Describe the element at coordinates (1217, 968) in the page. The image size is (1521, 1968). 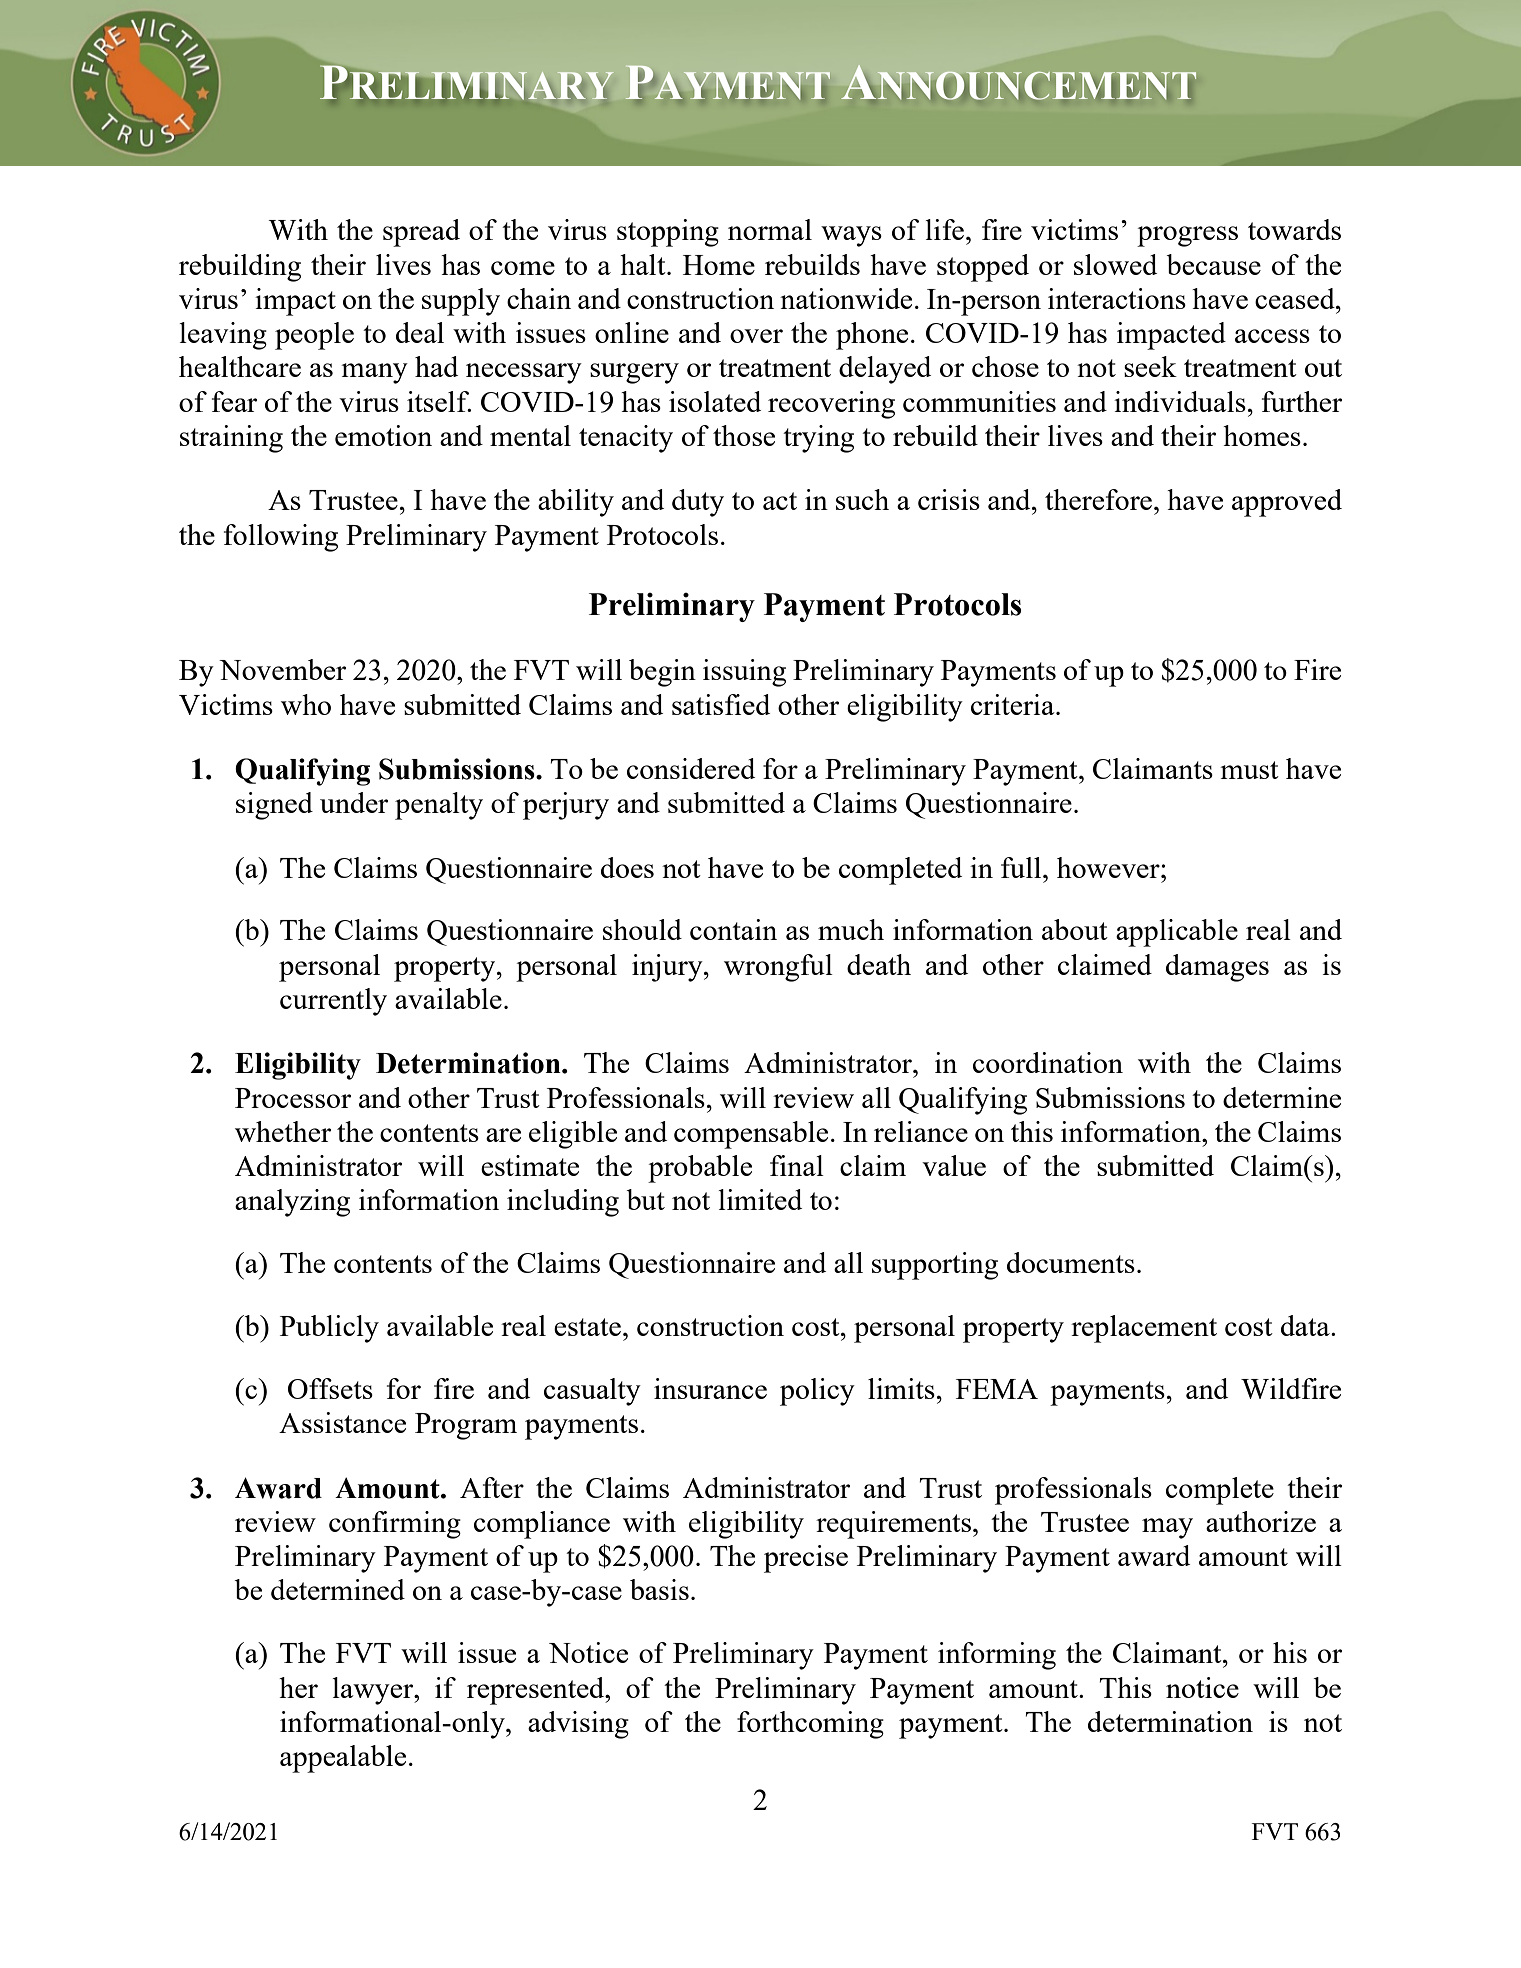
I see `damages` at that location.
